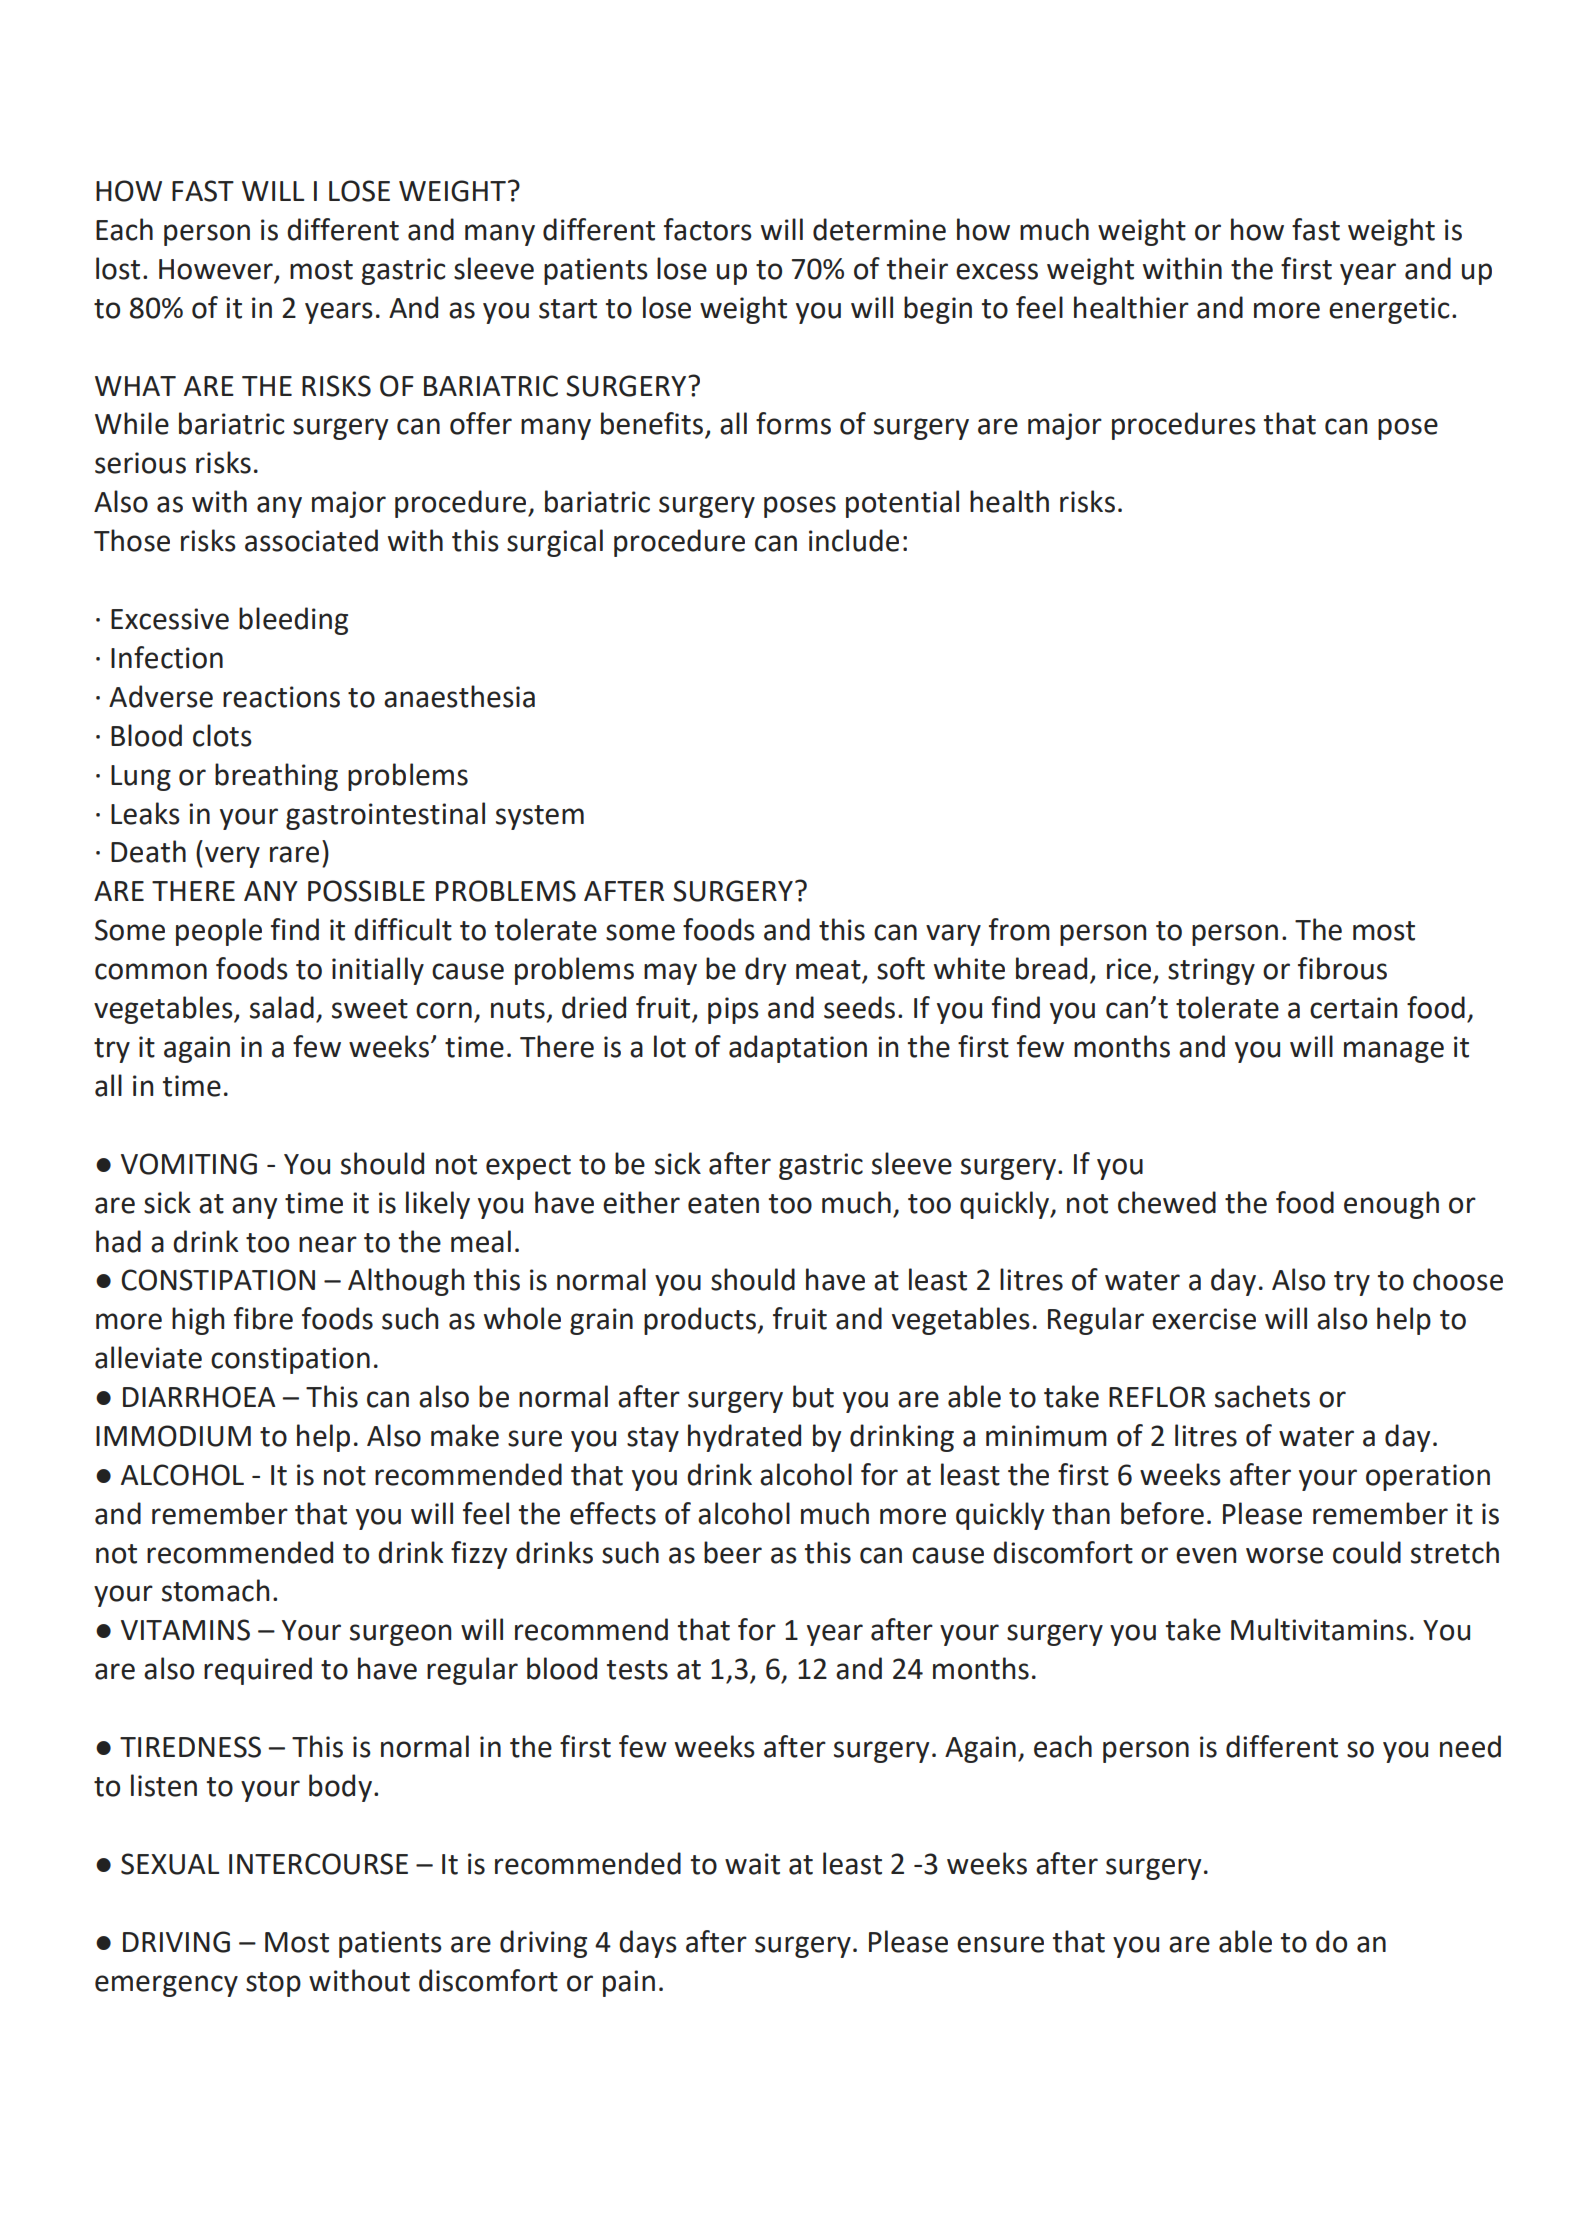 The image size is (1581, 2236). Describe the element at coordinates (189, 1164) in the screenshot. I see `VOMITING` at that location.
